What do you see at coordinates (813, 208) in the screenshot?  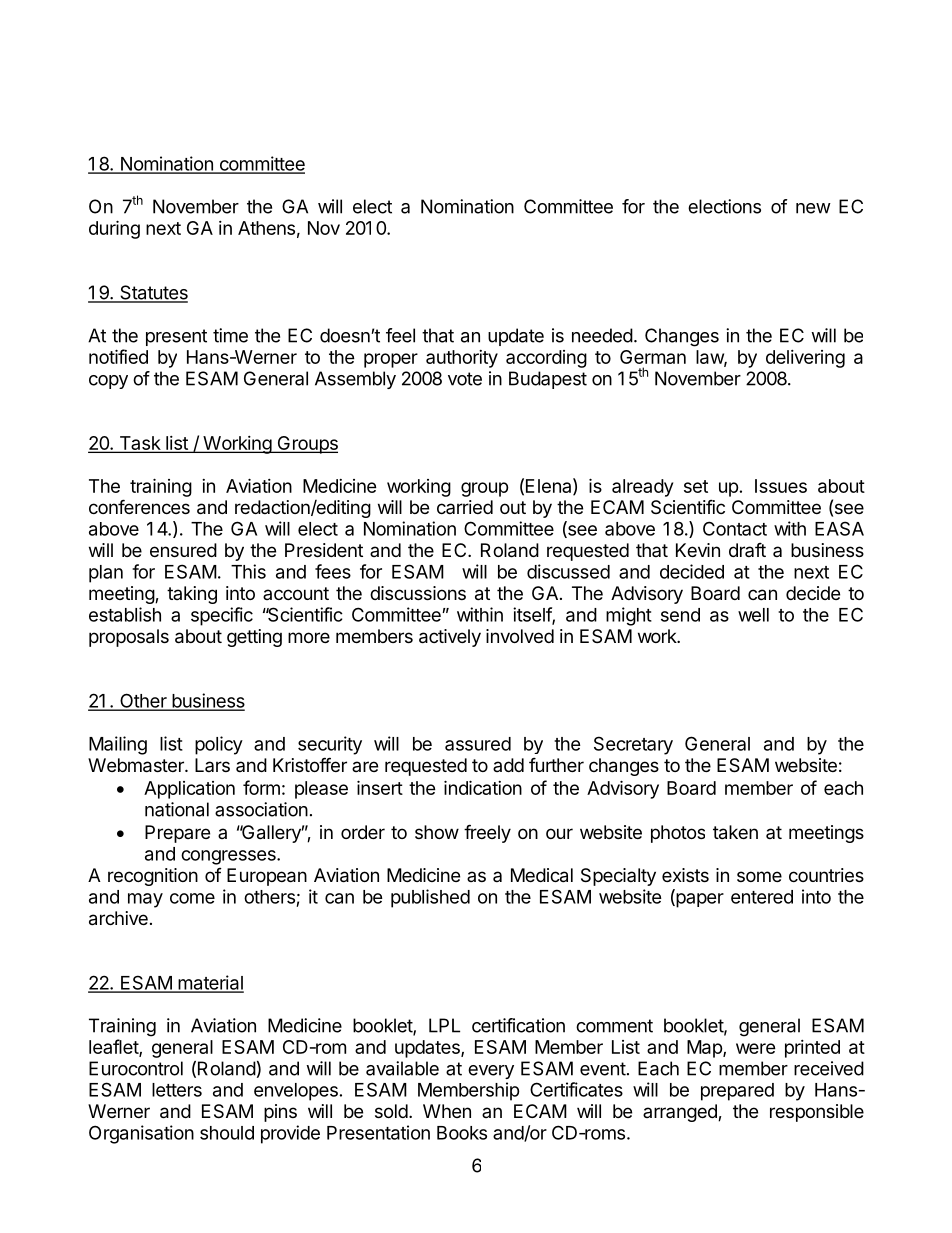 I see `new` at bounding box center [813, 208].
